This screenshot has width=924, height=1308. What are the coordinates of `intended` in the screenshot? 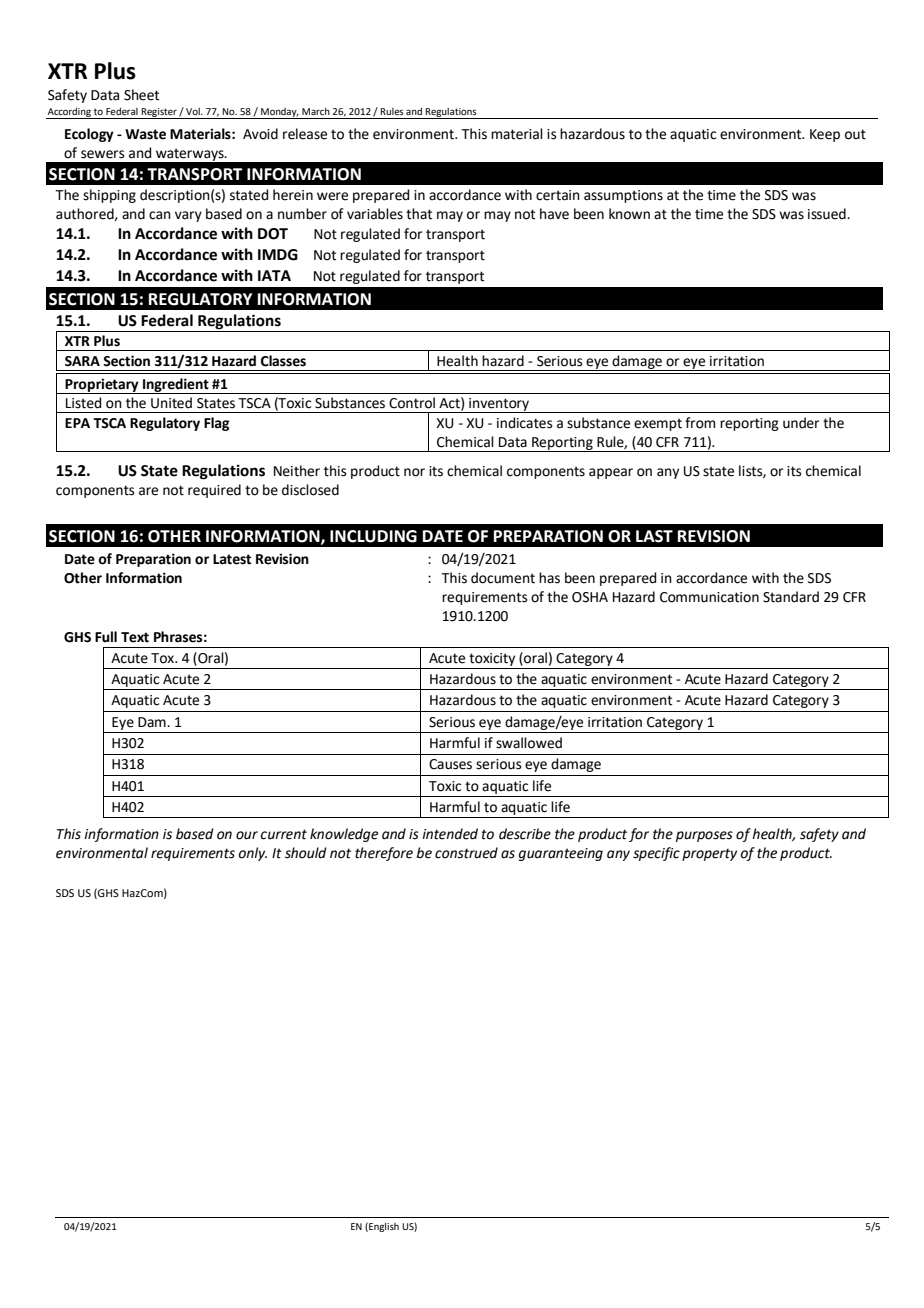 It's located at (450, 834).
